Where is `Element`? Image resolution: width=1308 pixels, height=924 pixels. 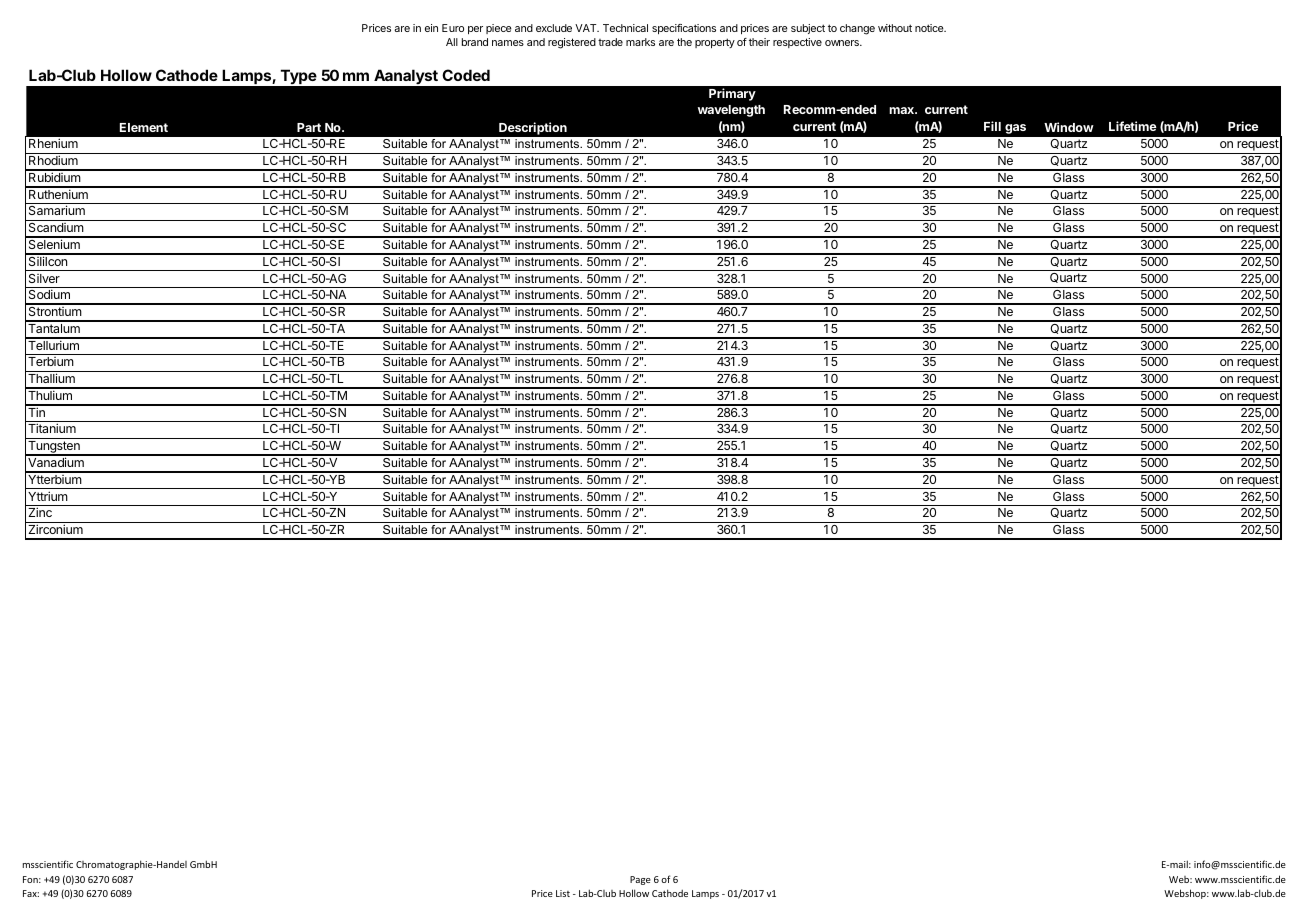 Element is located at coordinates (144, 127).
